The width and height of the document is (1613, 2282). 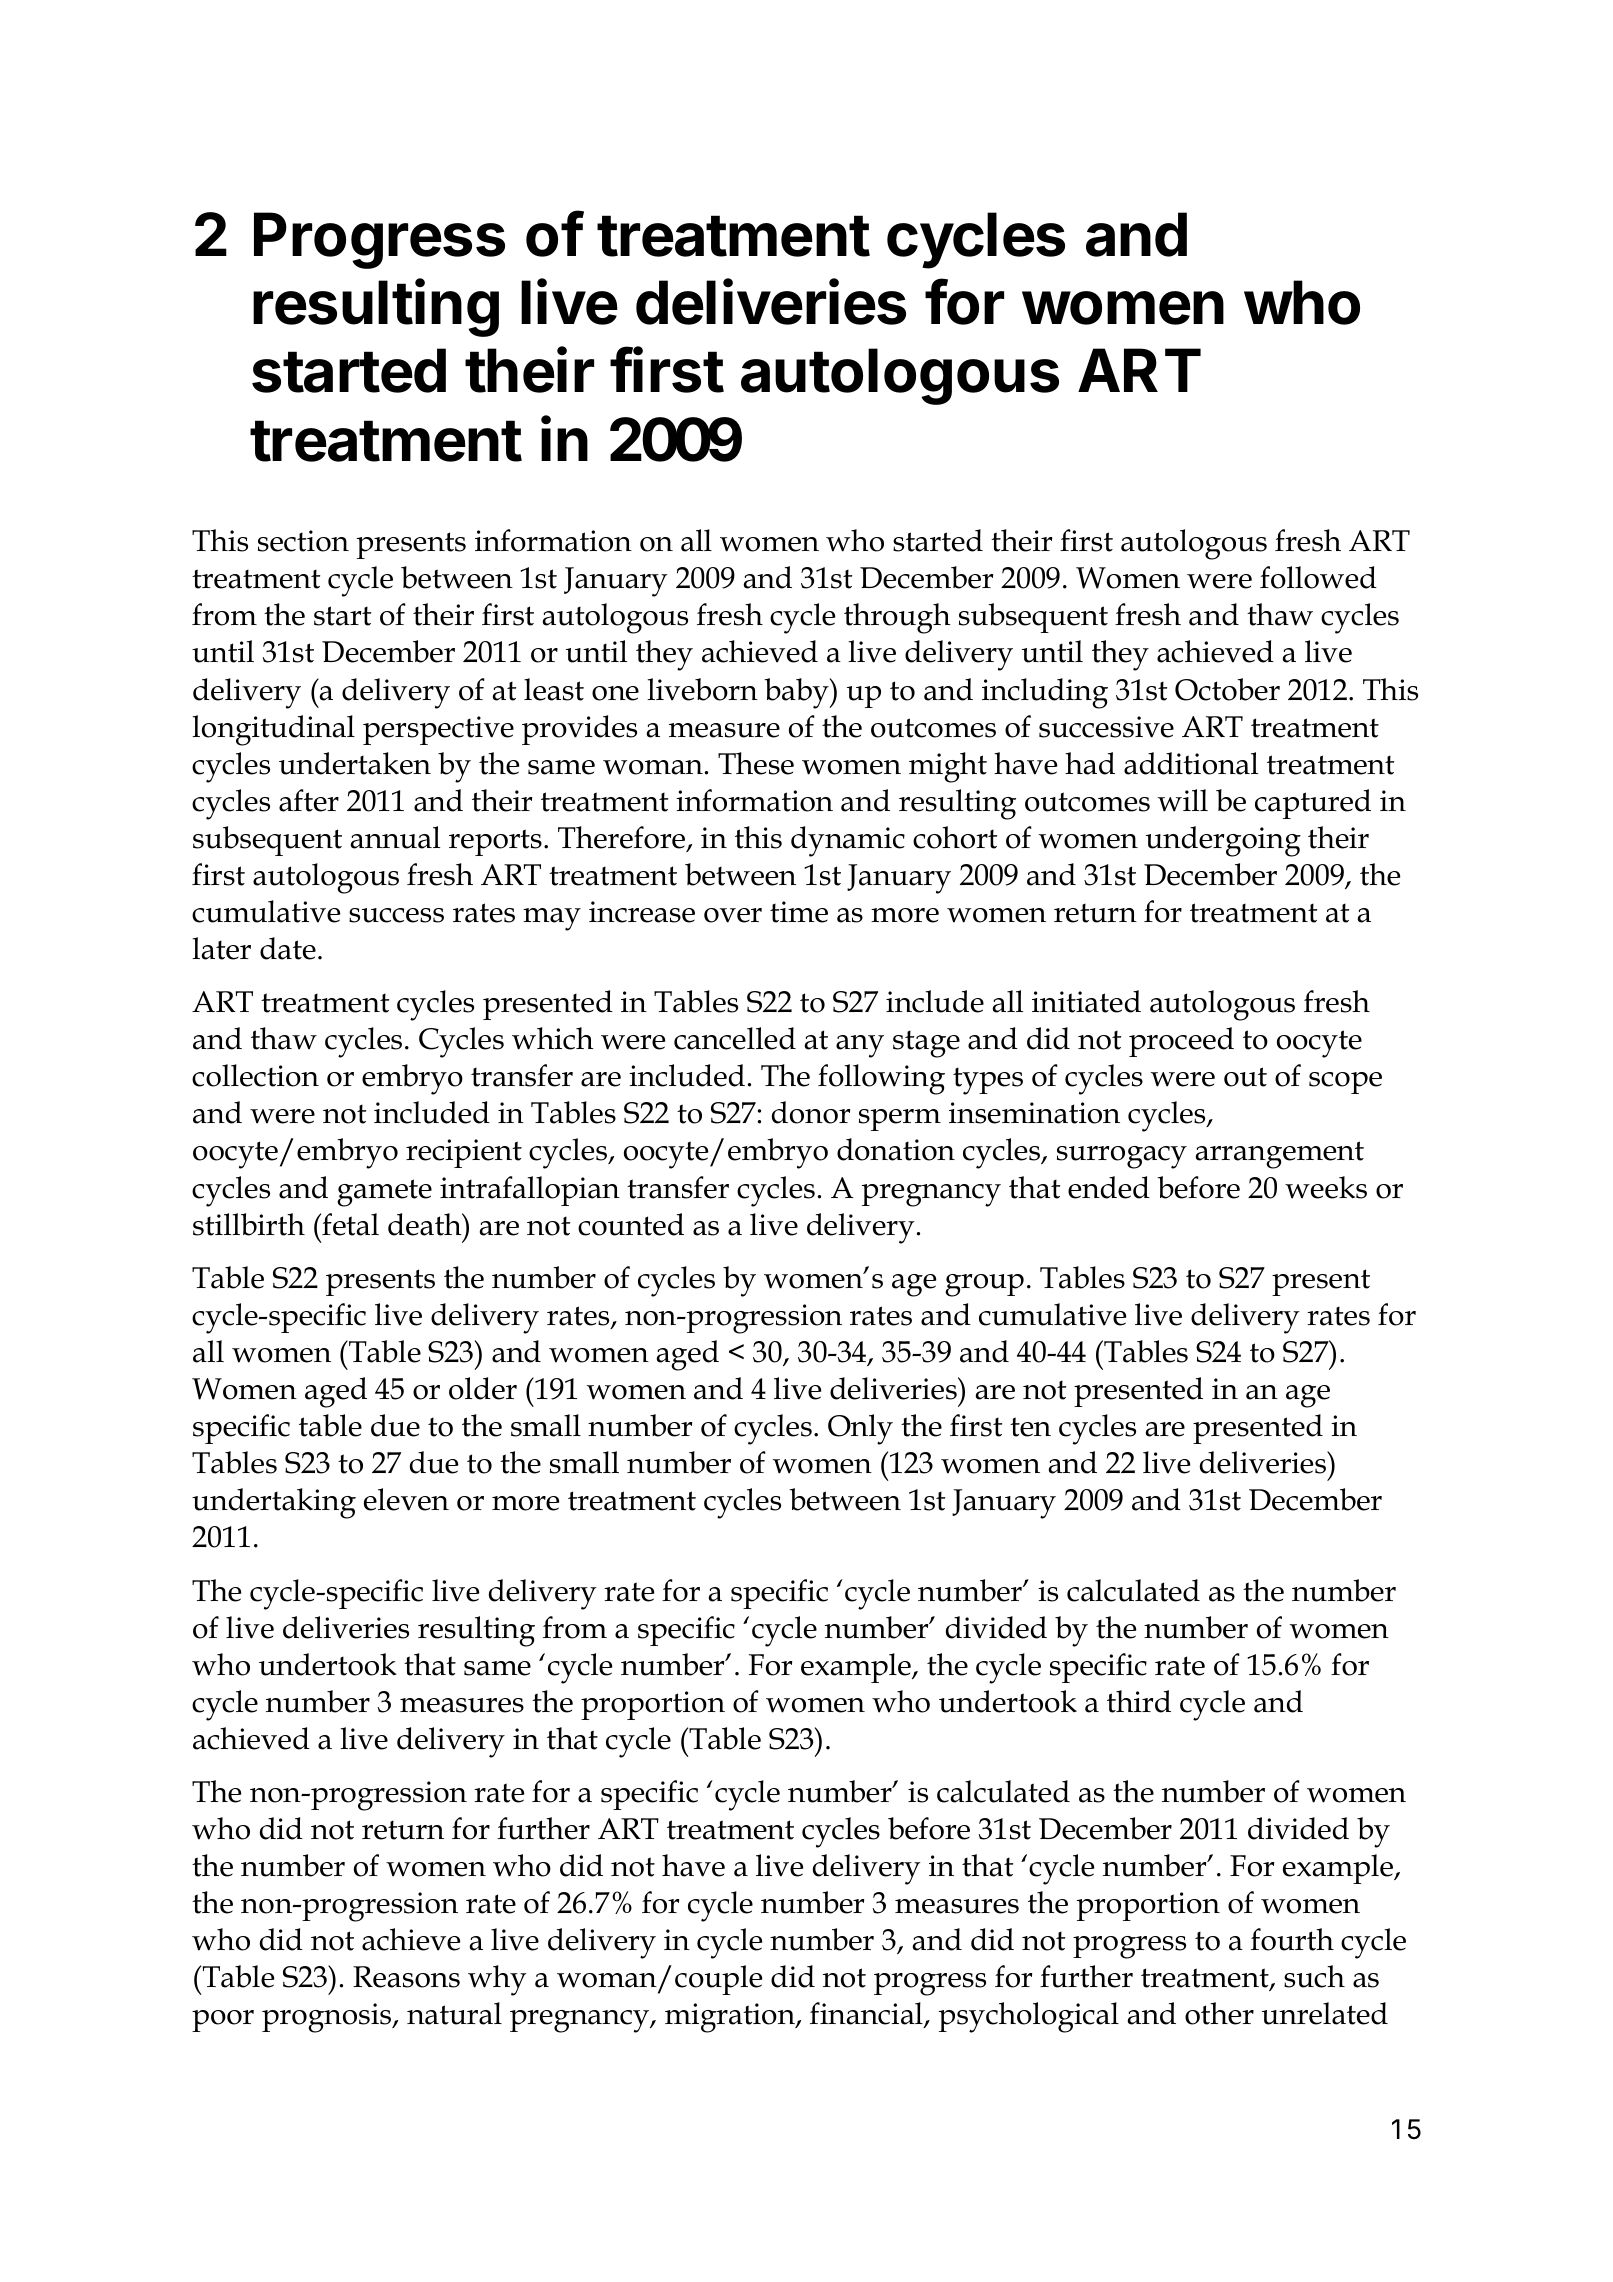 I want to click on ten, so click(x=1030, y=1427).
